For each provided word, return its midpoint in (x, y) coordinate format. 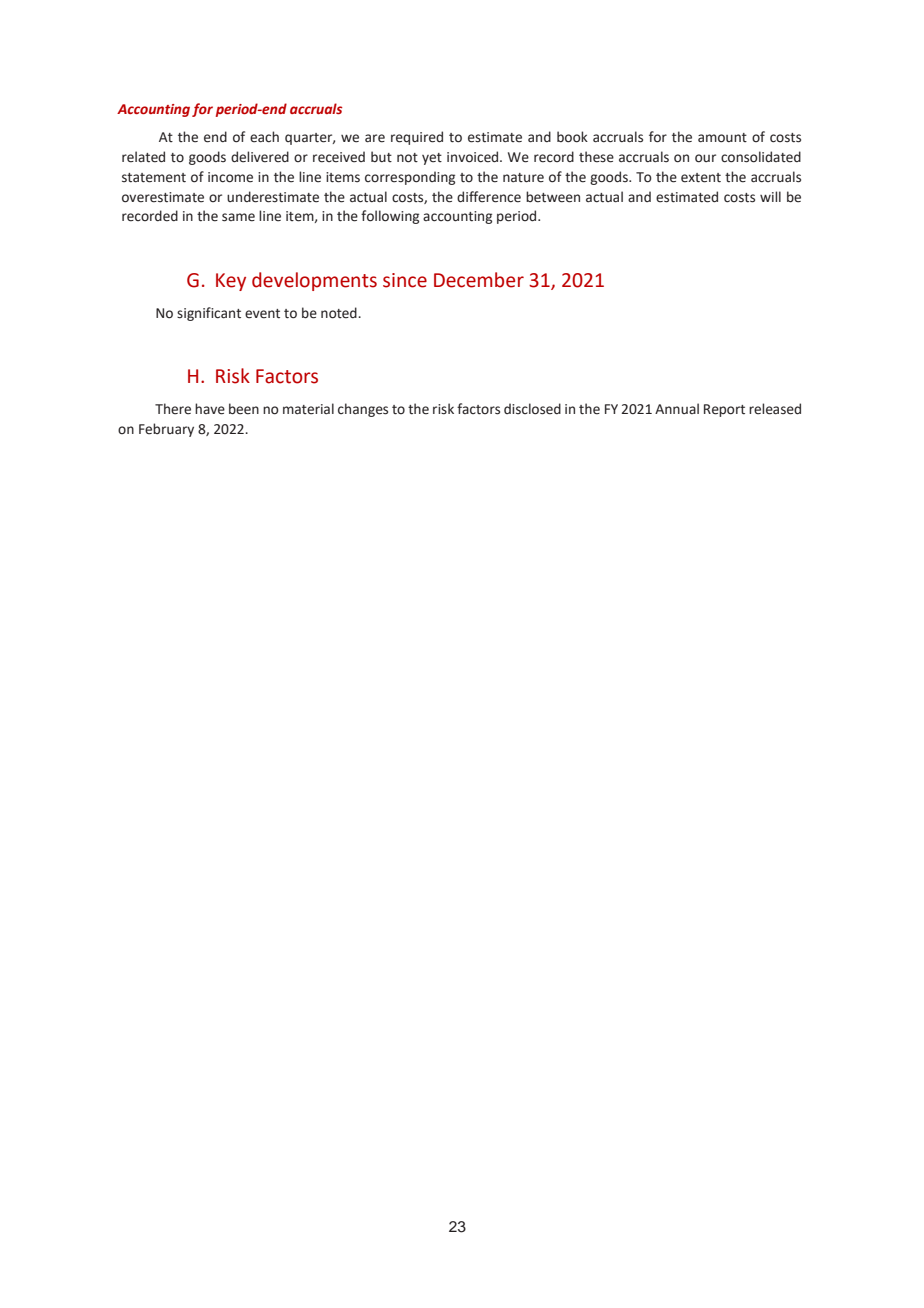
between (553, 197)
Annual (677, 408)
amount (722, 138)
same (238, 217)
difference (489, 197)
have (210, 409)
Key (231, 282)
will (770, 196)
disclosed (532, 409)
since (405, 280)
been (244, 409)
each (264, 137)
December (479, 280)
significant (209, 314)
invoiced (474, 157)
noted (340, 313)
